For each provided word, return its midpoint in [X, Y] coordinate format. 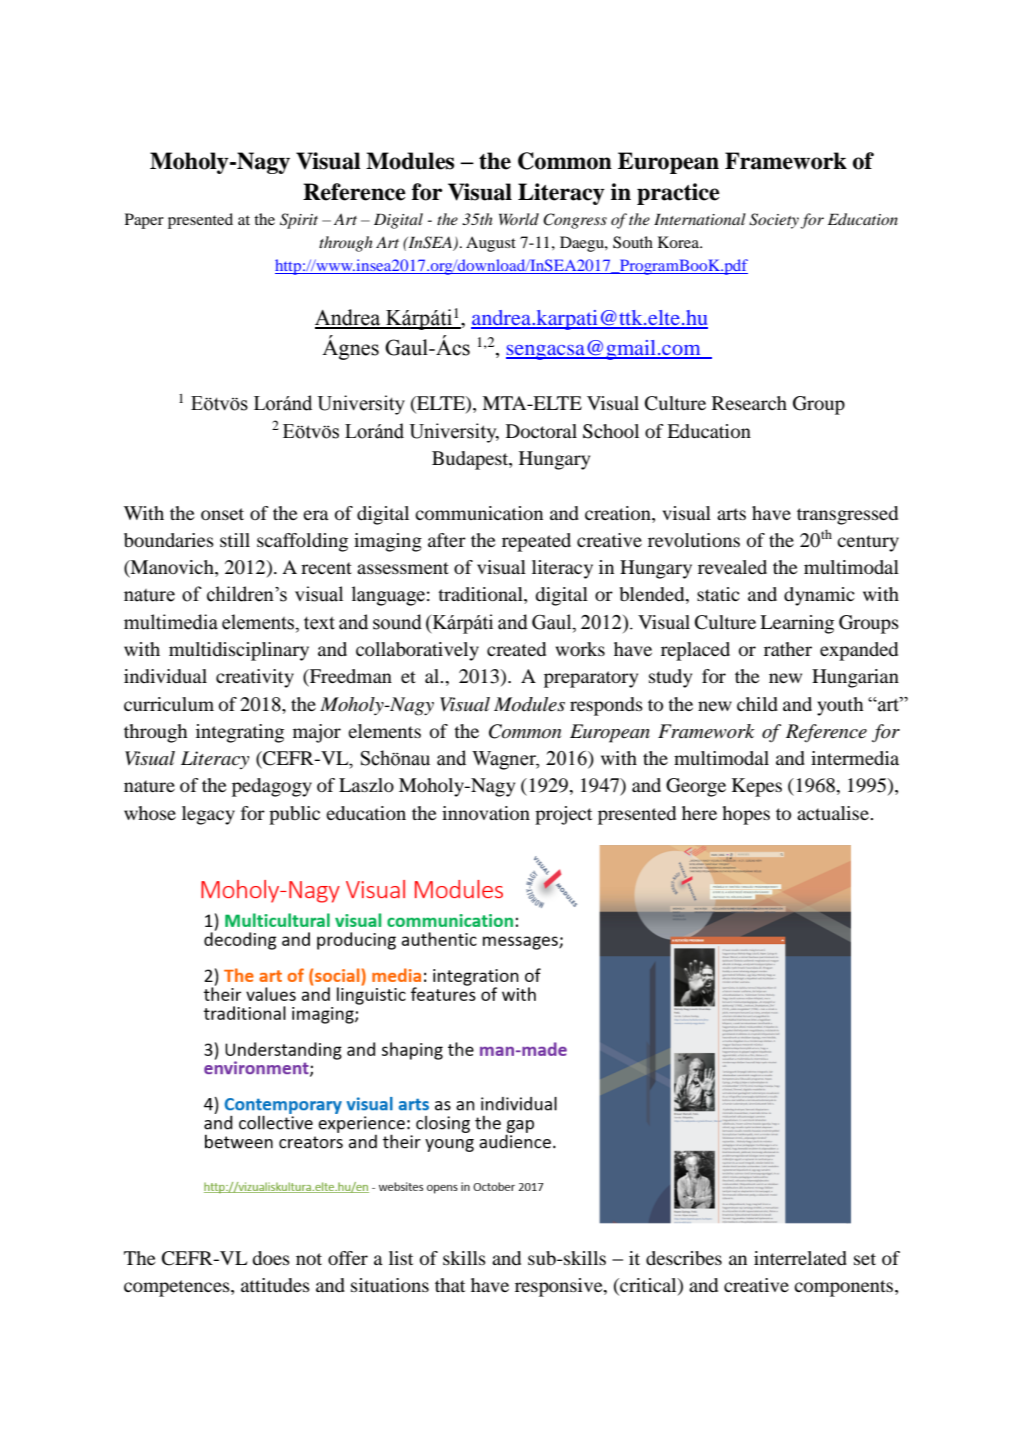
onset [222, 514]
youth [840, 706]
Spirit [299, 221]
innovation [486, 813]
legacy [208, 815]
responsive [560, 1287]
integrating [240, 733]
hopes [746, 815]
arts [731, 514]
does [271, 1258]
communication [479, 513]
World [519, 219]
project [563, 815]
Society [774, 221]
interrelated [800, 1258]
